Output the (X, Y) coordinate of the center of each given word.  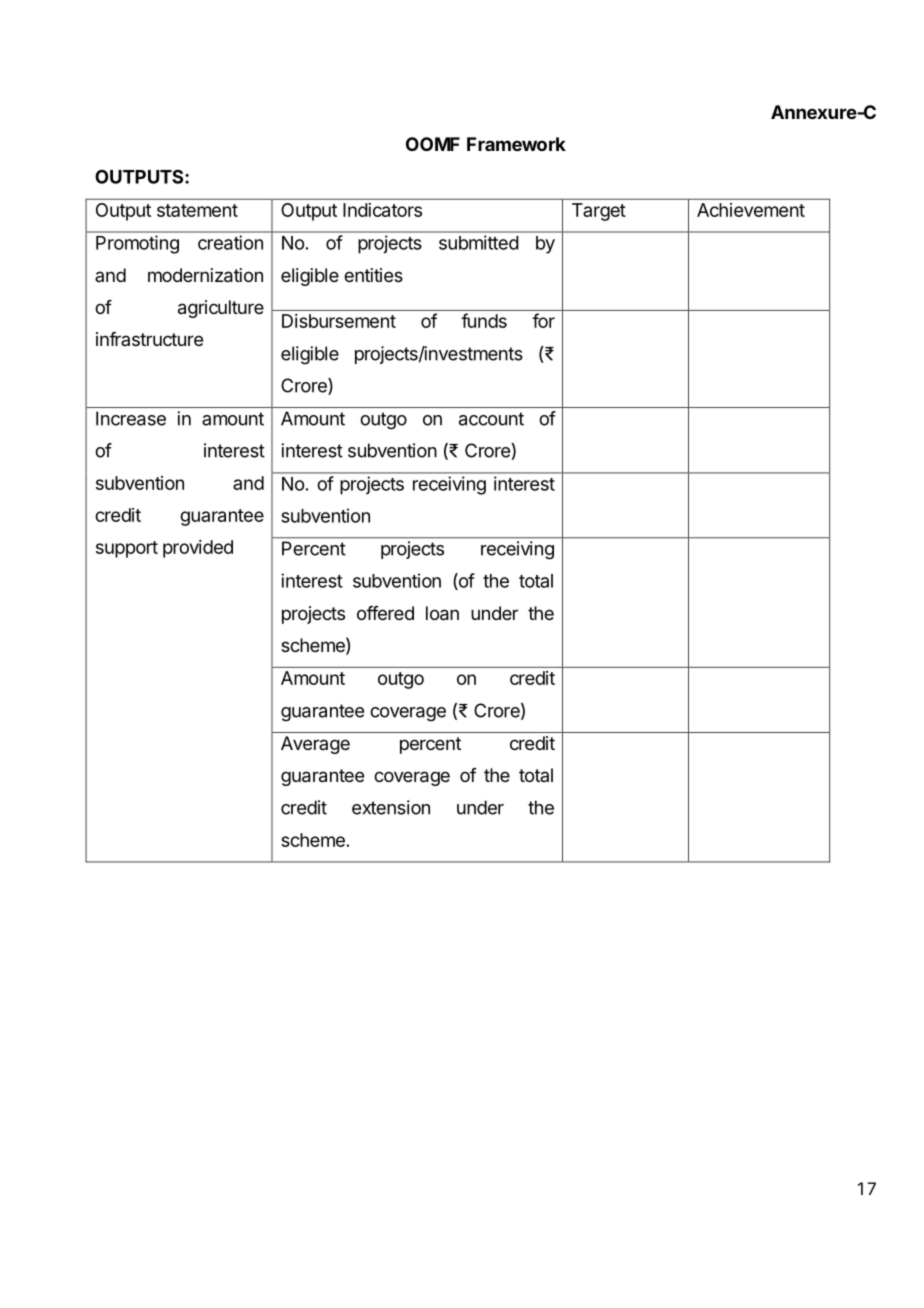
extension (391, 807)
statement (197, 210)
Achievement (751, 210)
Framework (516, 144)
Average (315, 745)
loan (442, 613)
